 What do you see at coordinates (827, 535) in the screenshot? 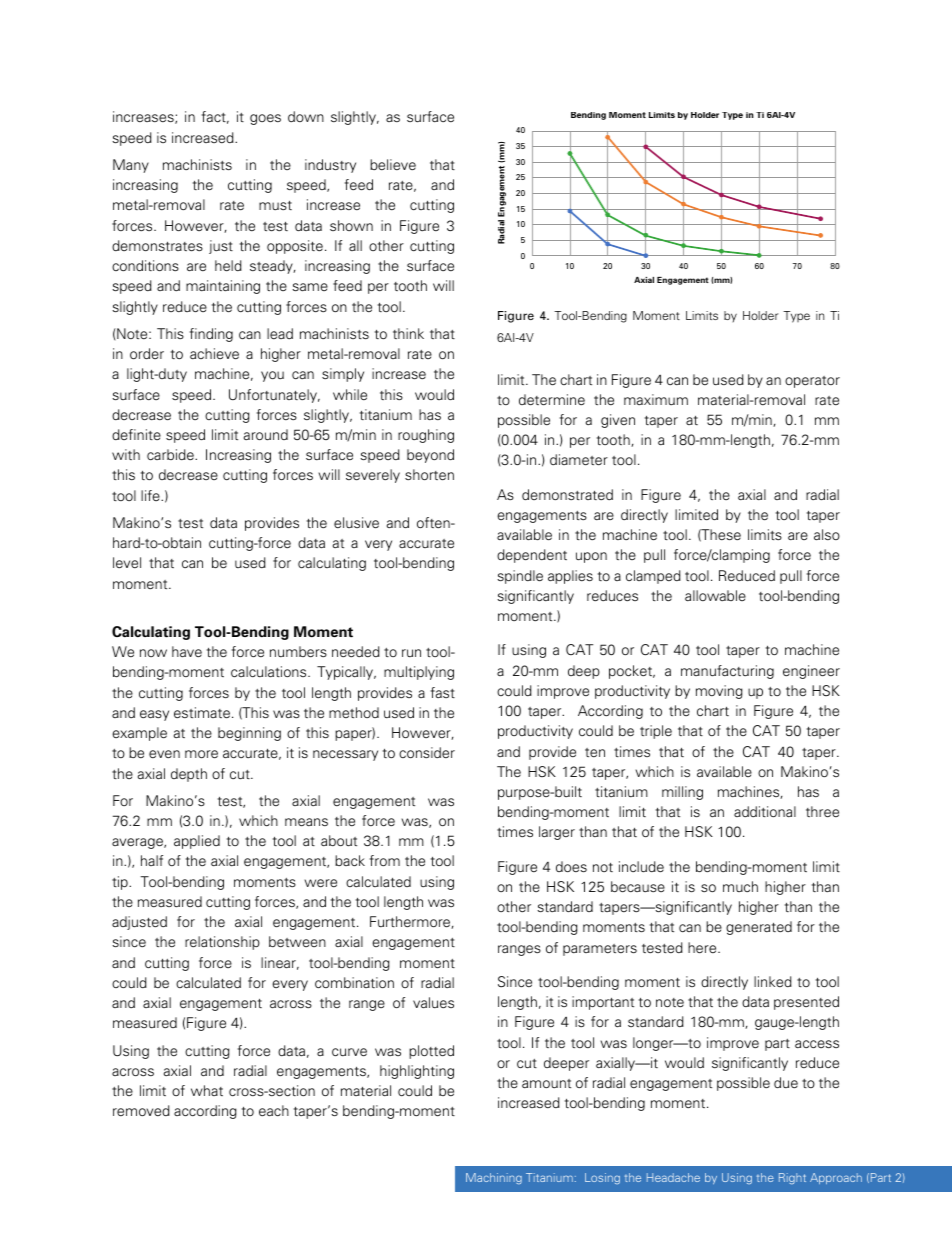
I see `also` at bounding box center [827, 535].
